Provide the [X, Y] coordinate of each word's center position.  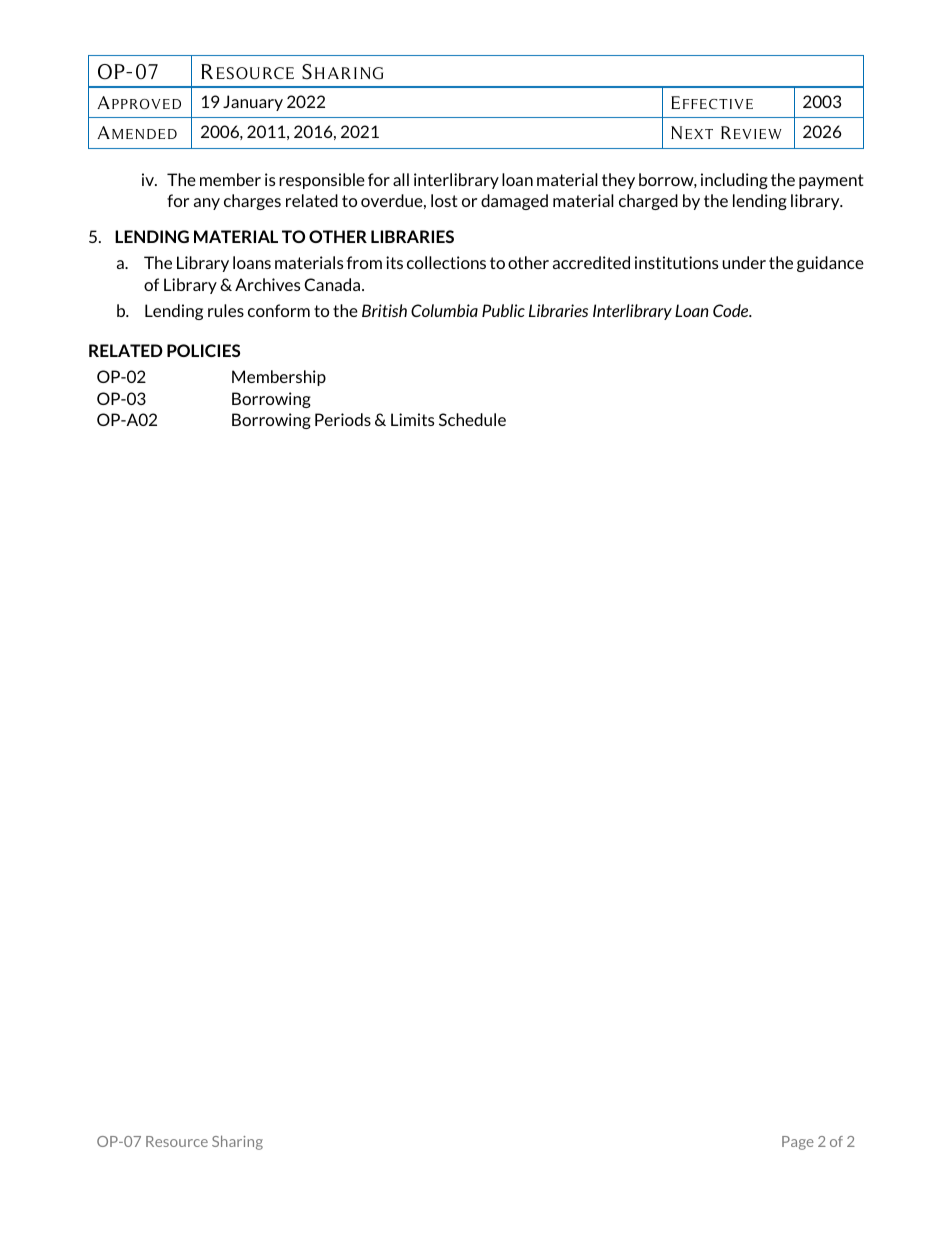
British [384, 310]
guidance [830, 264]
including [734, 181]
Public [503, 310]
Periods [343, 419]
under [744, 262]
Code [732, 310]
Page [798, 1143]
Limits [412, 419]
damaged [514, 202]
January [253, 103]
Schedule [472, 419]
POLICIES [203, 350]
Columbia [444, 310]
